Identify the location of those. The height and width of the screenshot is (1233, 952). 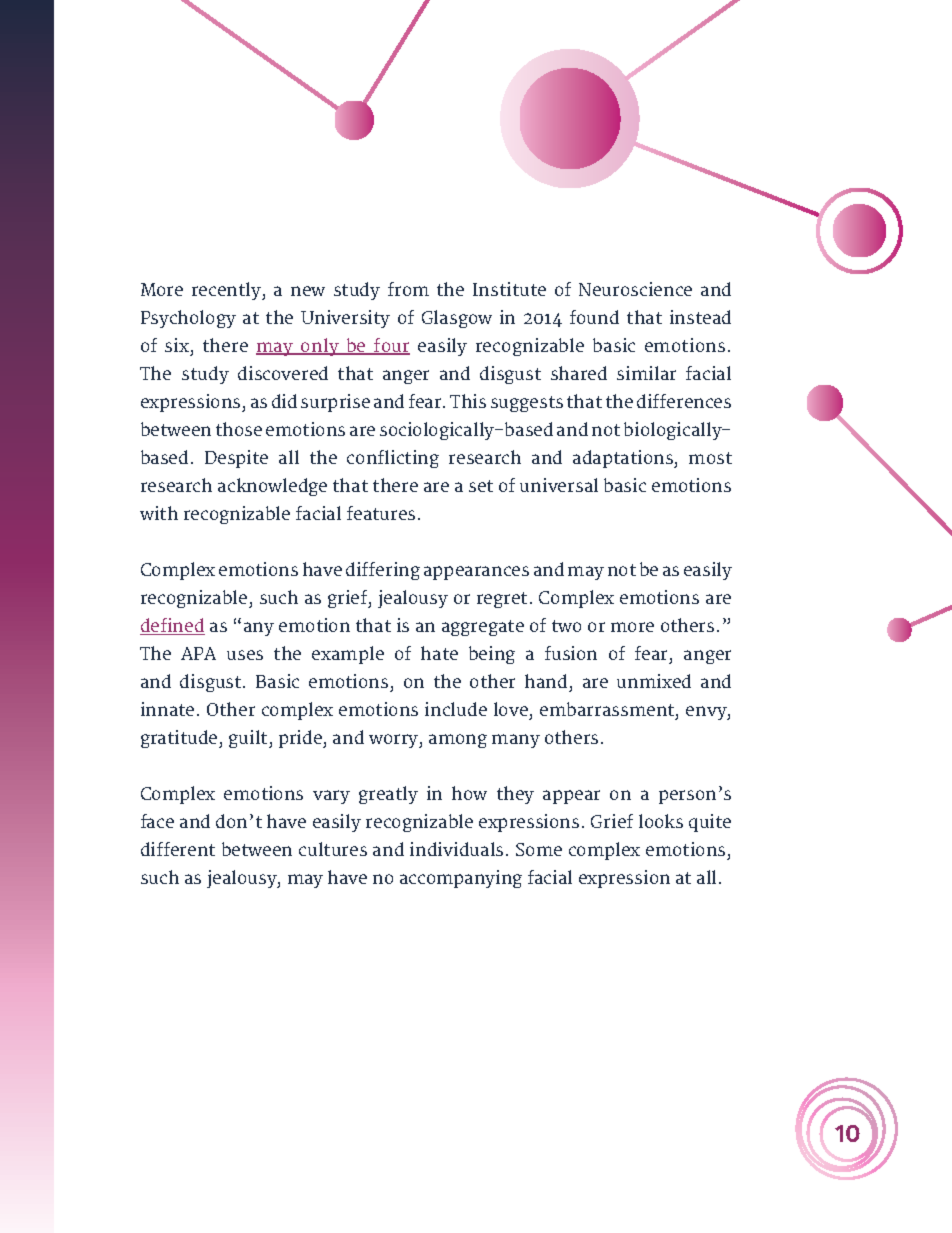
(239, 429).
